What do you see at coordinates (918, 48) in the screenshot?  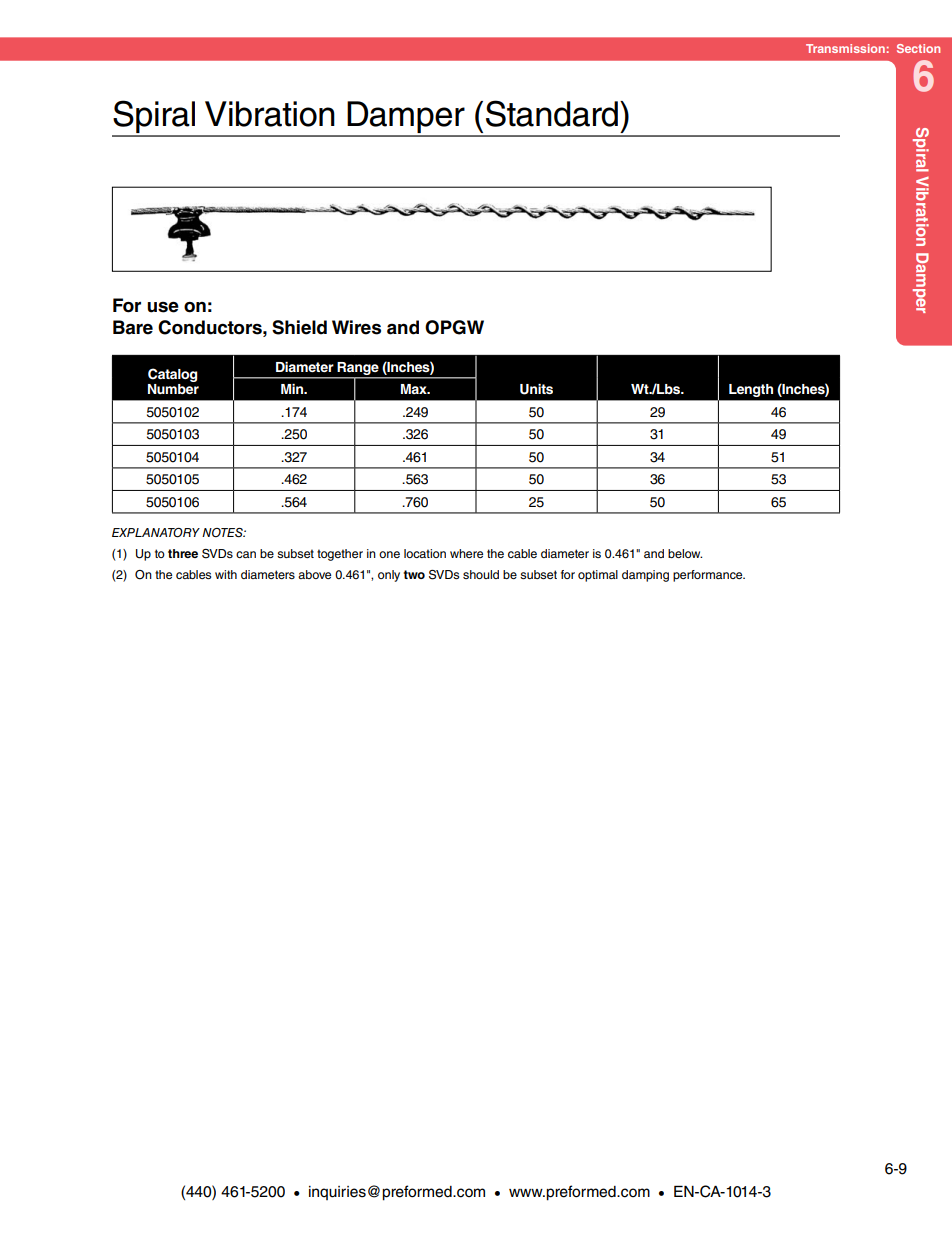 I see `Section` at bounding box center [918, 48].
